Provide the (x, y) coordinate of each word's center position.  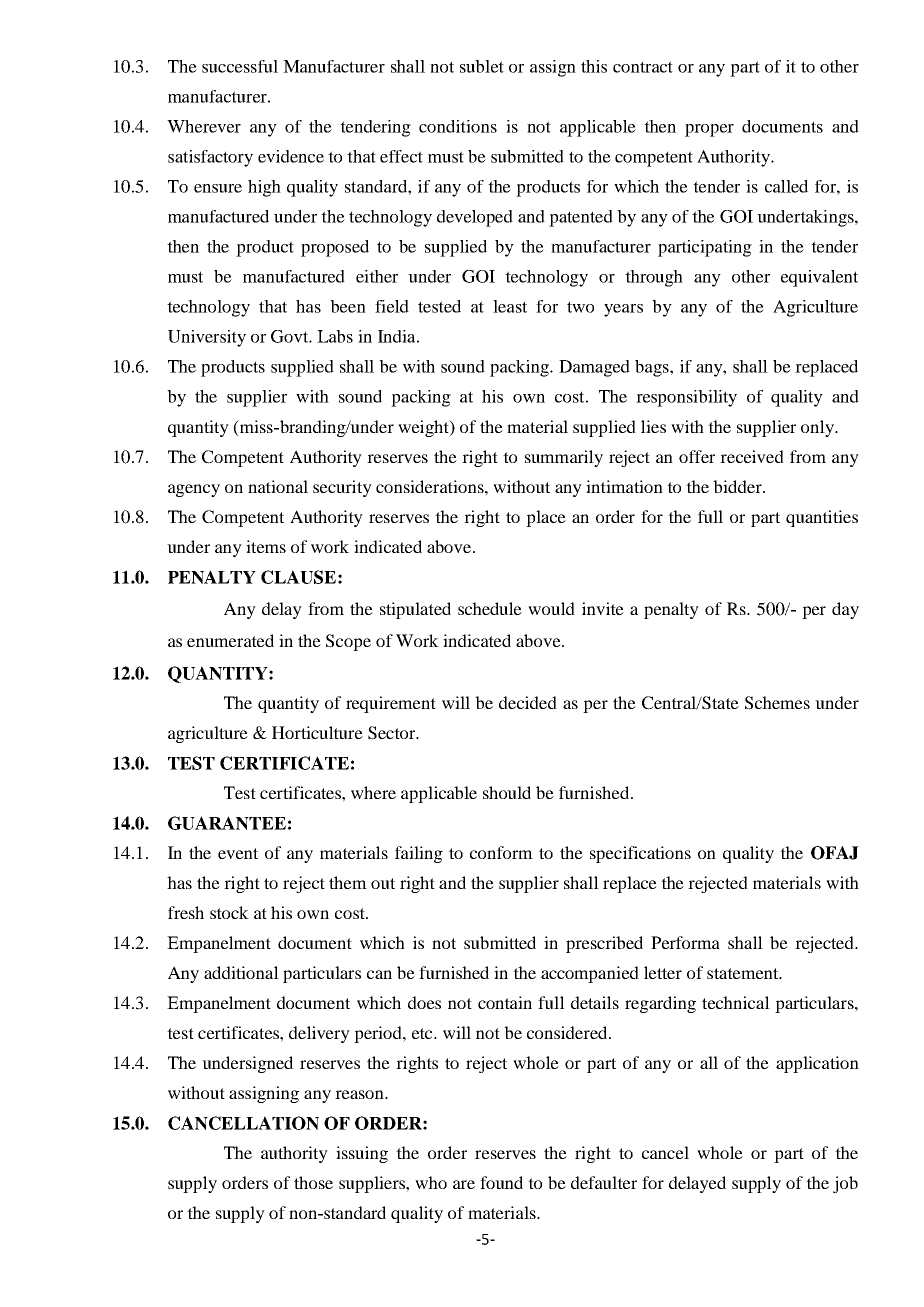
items (266, 546)
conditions (458, 126)
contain (505, 1002)
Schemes (777, 703)
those (313, 1182)
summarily (564, 458)
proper (709, 130)
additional (241, 972)
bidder (738, 486)
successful (240, 66)
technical (736, 1002)
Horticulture (317, 732)
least (510, 306)
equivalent (819, 278)
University (207, 338)
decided (528, 702)
